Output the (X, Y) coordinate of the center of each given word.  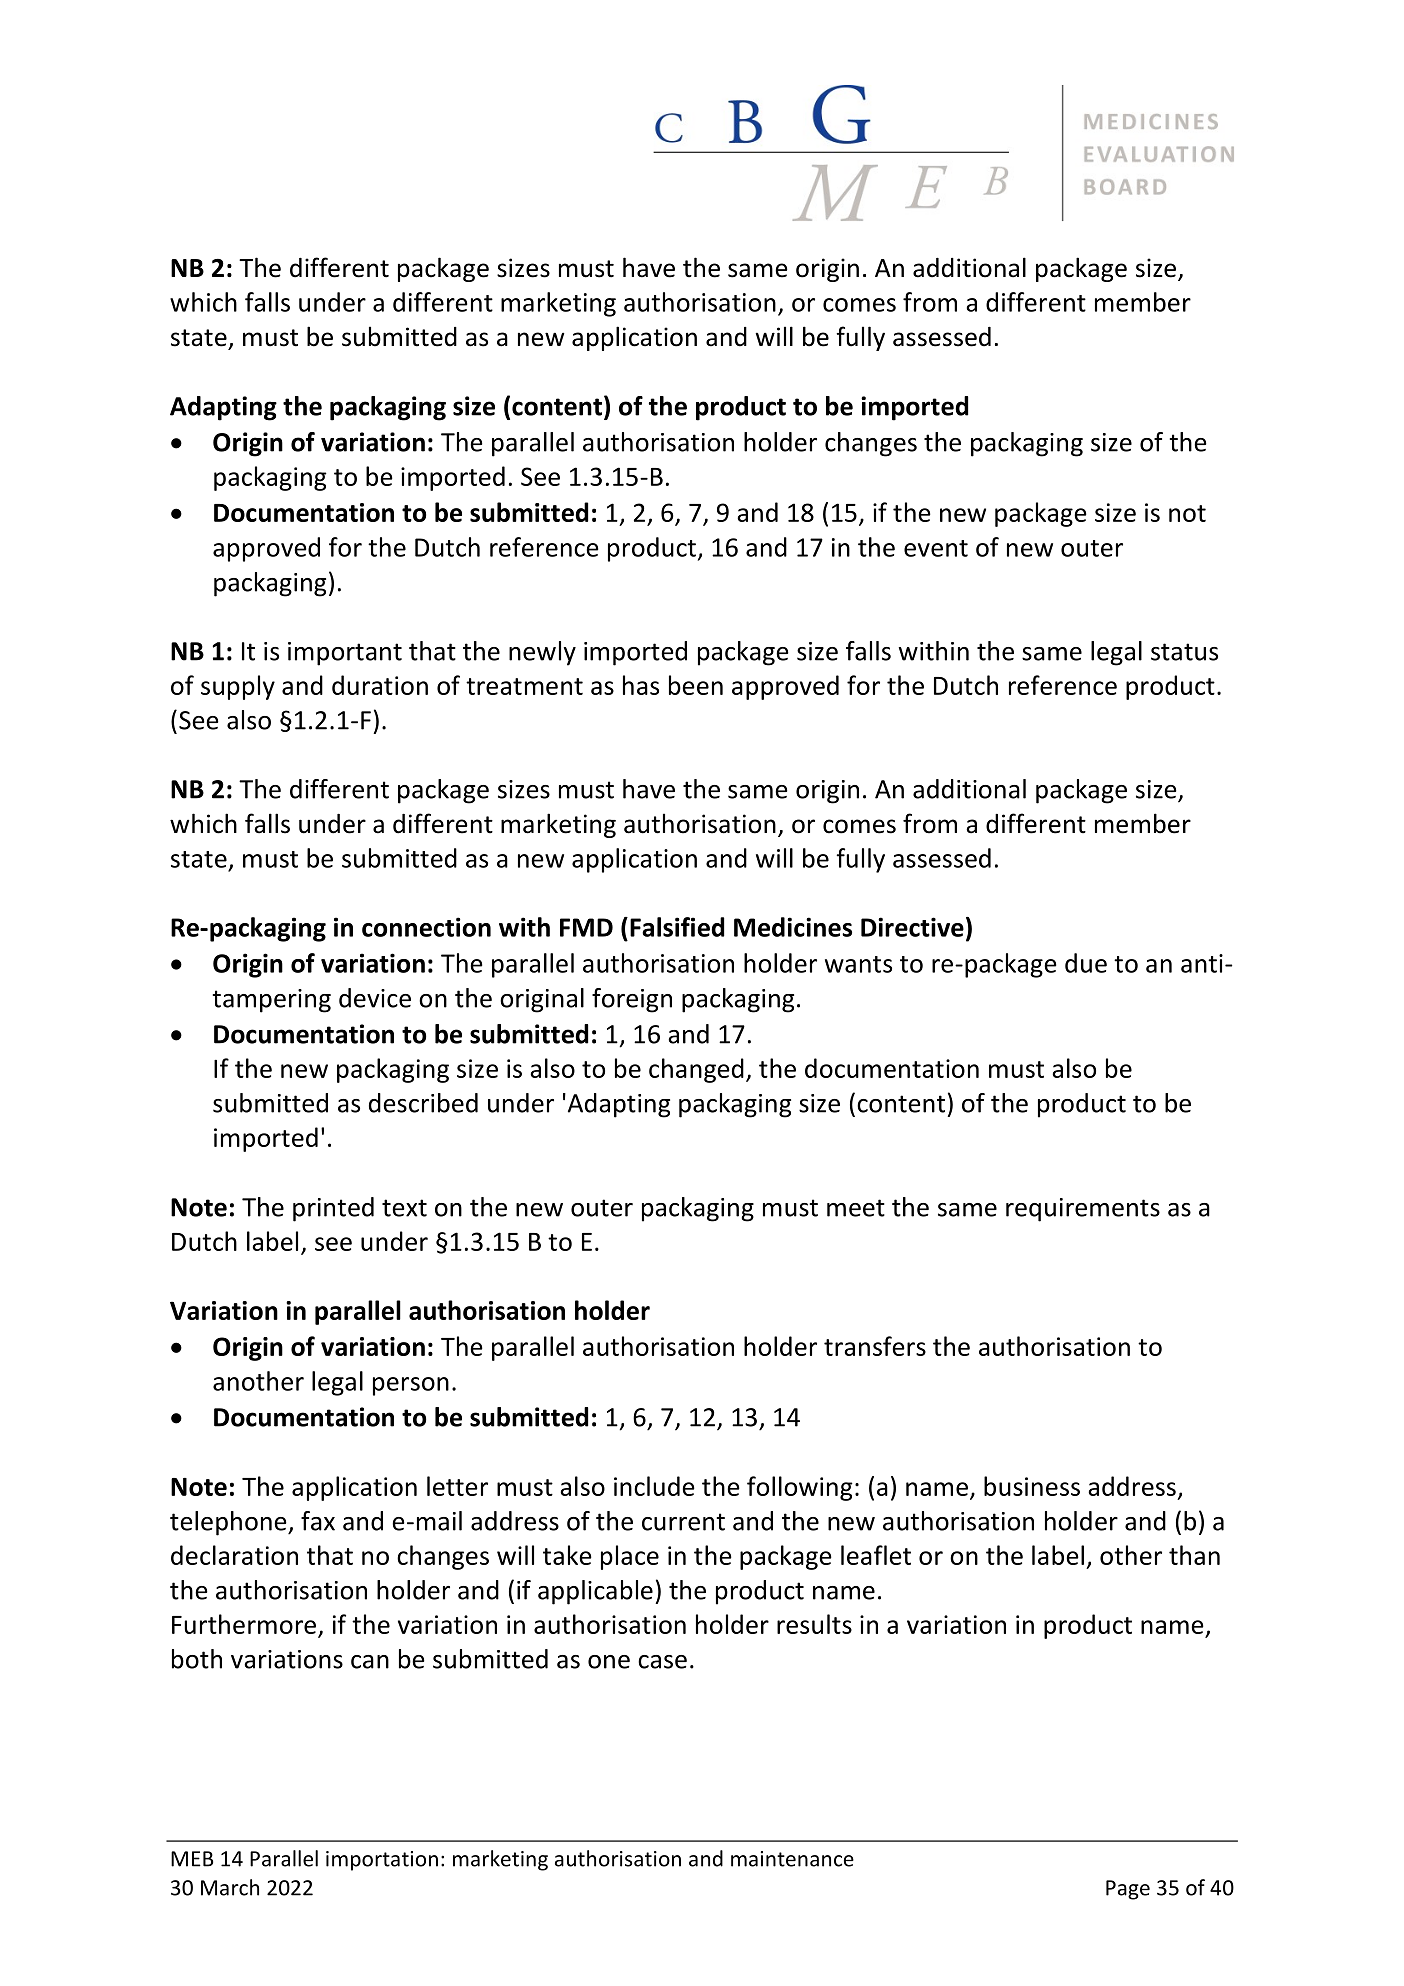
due (1086, 963)
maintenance (792, 1859)
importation (382, 1861)
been (696, 685)
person (411, 1386)
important (345, 654)
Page (1128, 1890)
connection (426, 927)
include (654, 1486)
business (1032, 1486)
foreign (632, 1000)
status (1184, 652)
